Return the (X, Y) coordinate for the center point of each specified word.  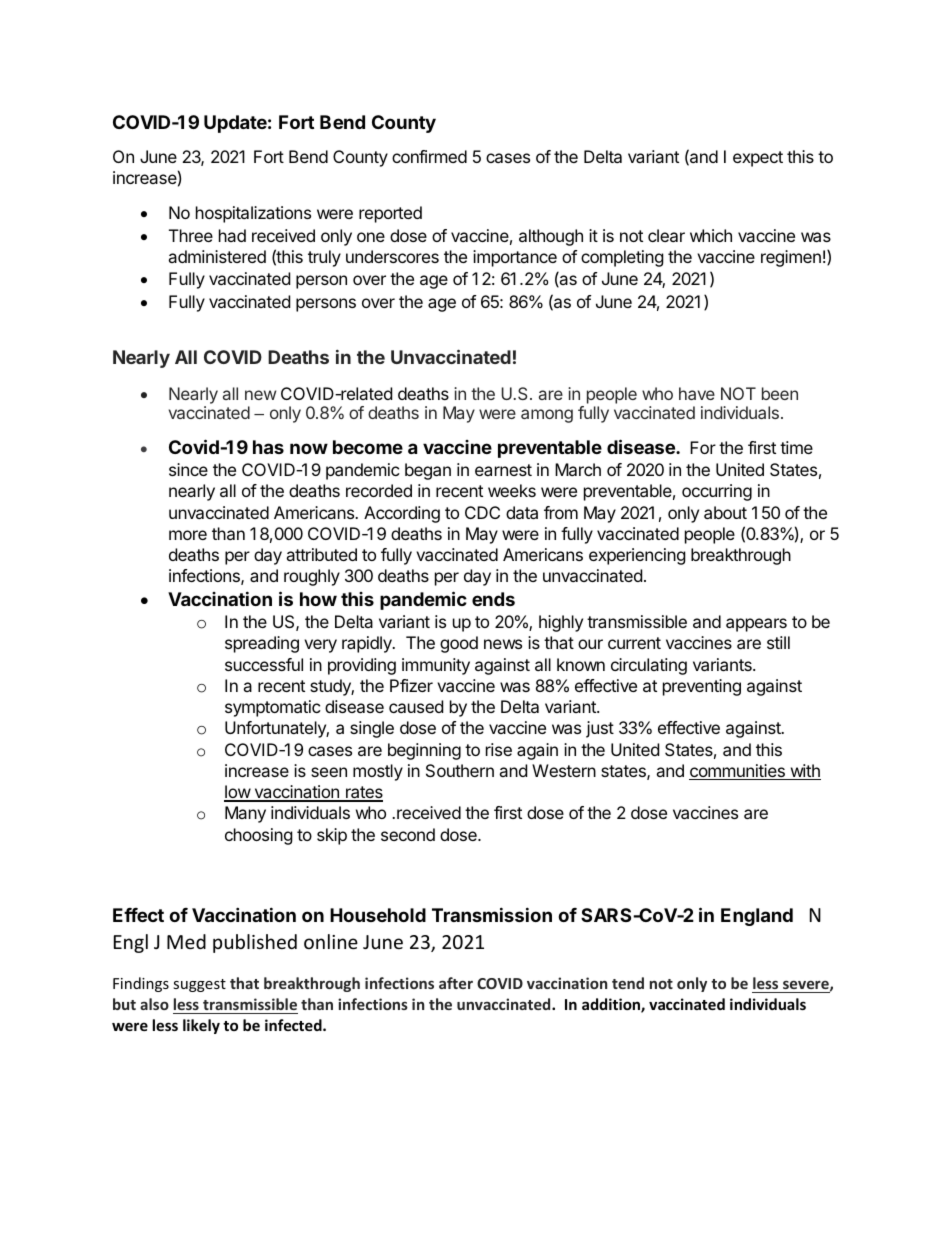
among (547, 416)
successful (264, 664)
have (697, 393)
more (188, 535)
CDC (482, 512)
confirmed (429, 156)
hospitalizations (253, 214)
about (725, 512)
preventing (702, 687)
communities (738, 772)
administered (217, 256)
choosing (259, 836)
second (408, 834)
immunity (436, 666)
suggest (199, 985)
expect (758, 159)
